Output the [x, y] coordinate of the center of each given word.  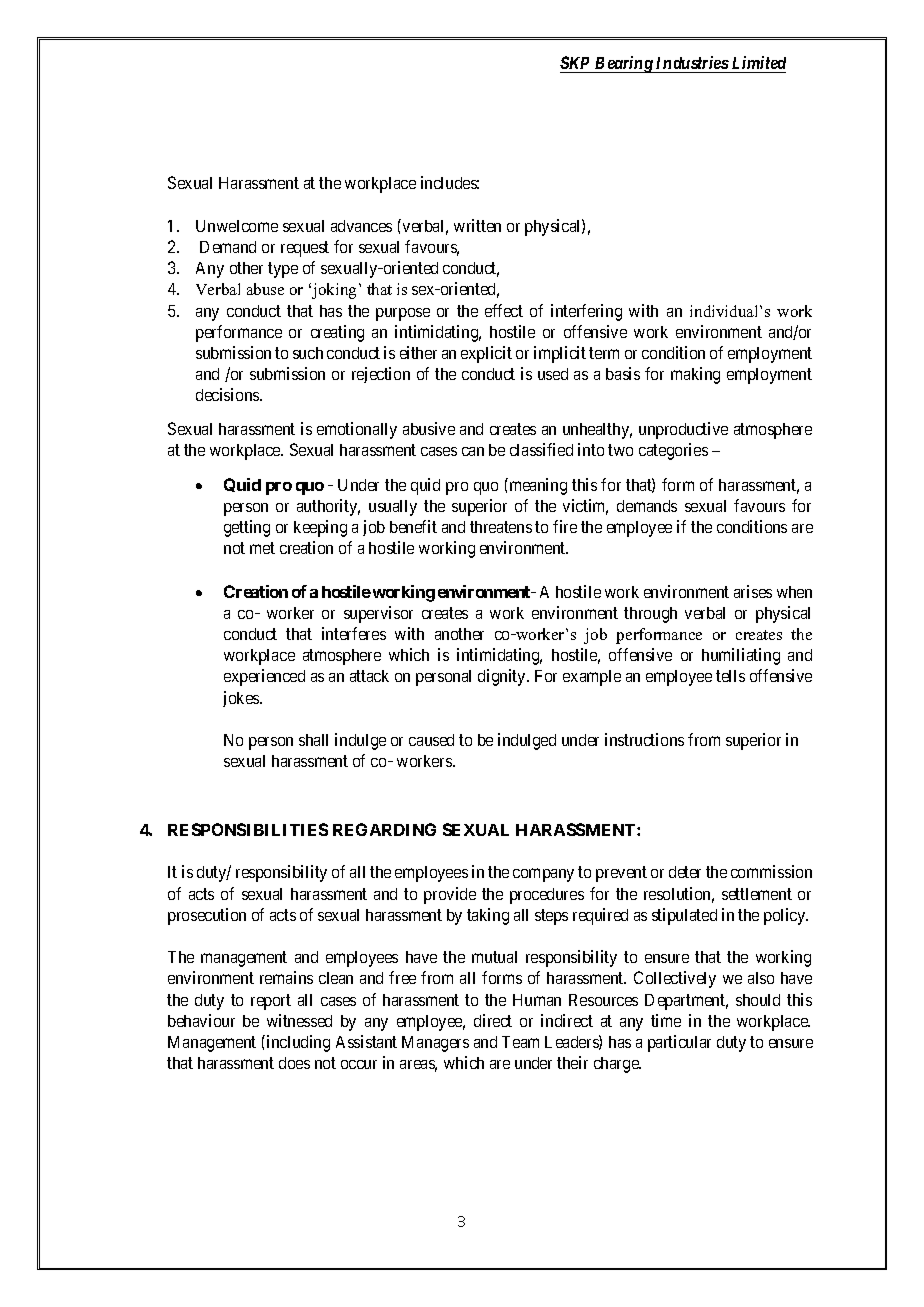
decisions [228, 394]
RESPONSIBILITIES [248, 829]
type [283, 270]
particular [679, 1043]
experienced [264, 677]
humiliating [741, 656]
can [473, 451]
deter [685, 872]
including [297, 1043]
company [543, 875]
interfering [586, 312]
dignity [503, 677]
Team [520, 1042]
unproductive [683, 430]
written [477, 225]
